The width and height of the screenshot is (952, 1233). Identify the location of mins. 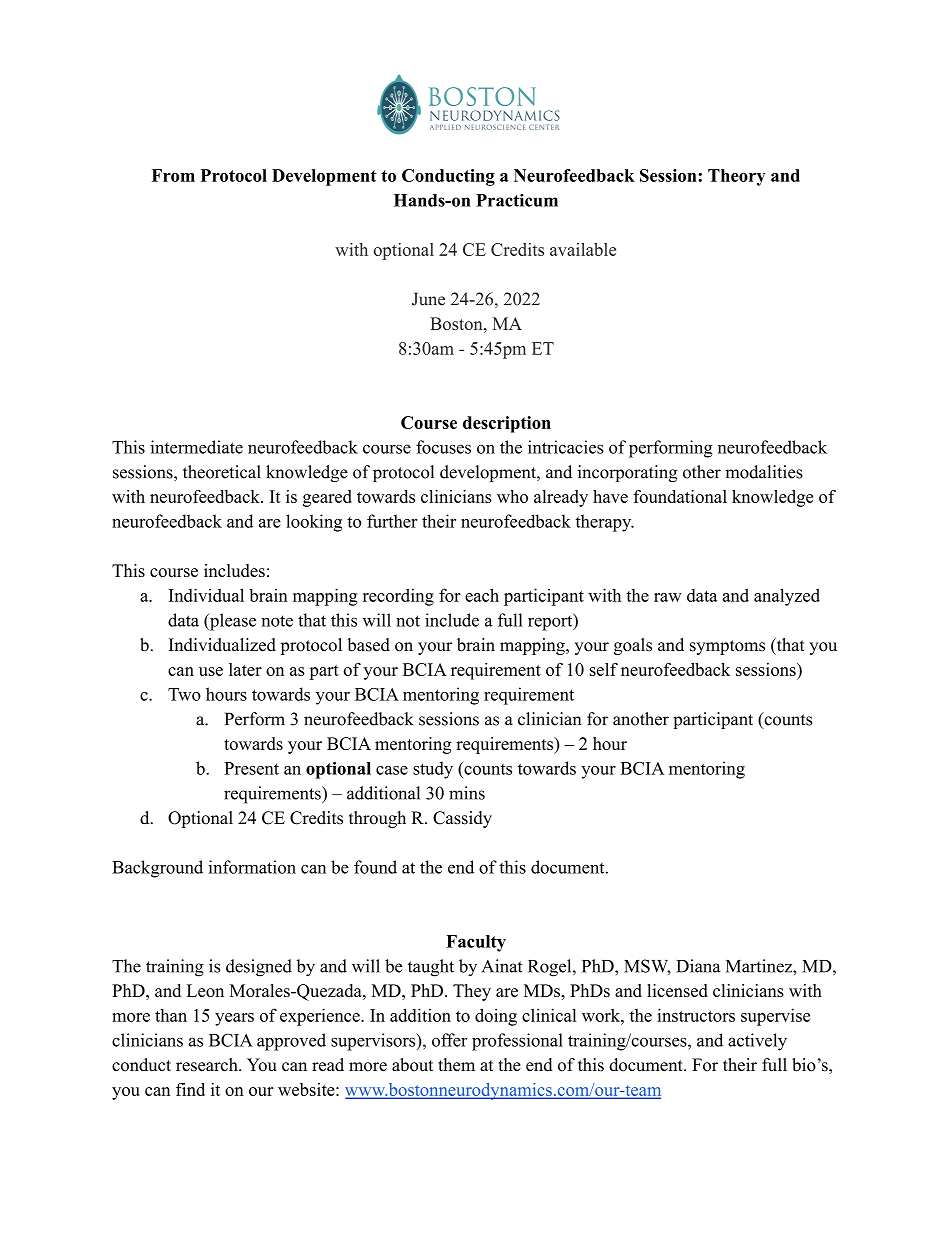
(467, 793).
